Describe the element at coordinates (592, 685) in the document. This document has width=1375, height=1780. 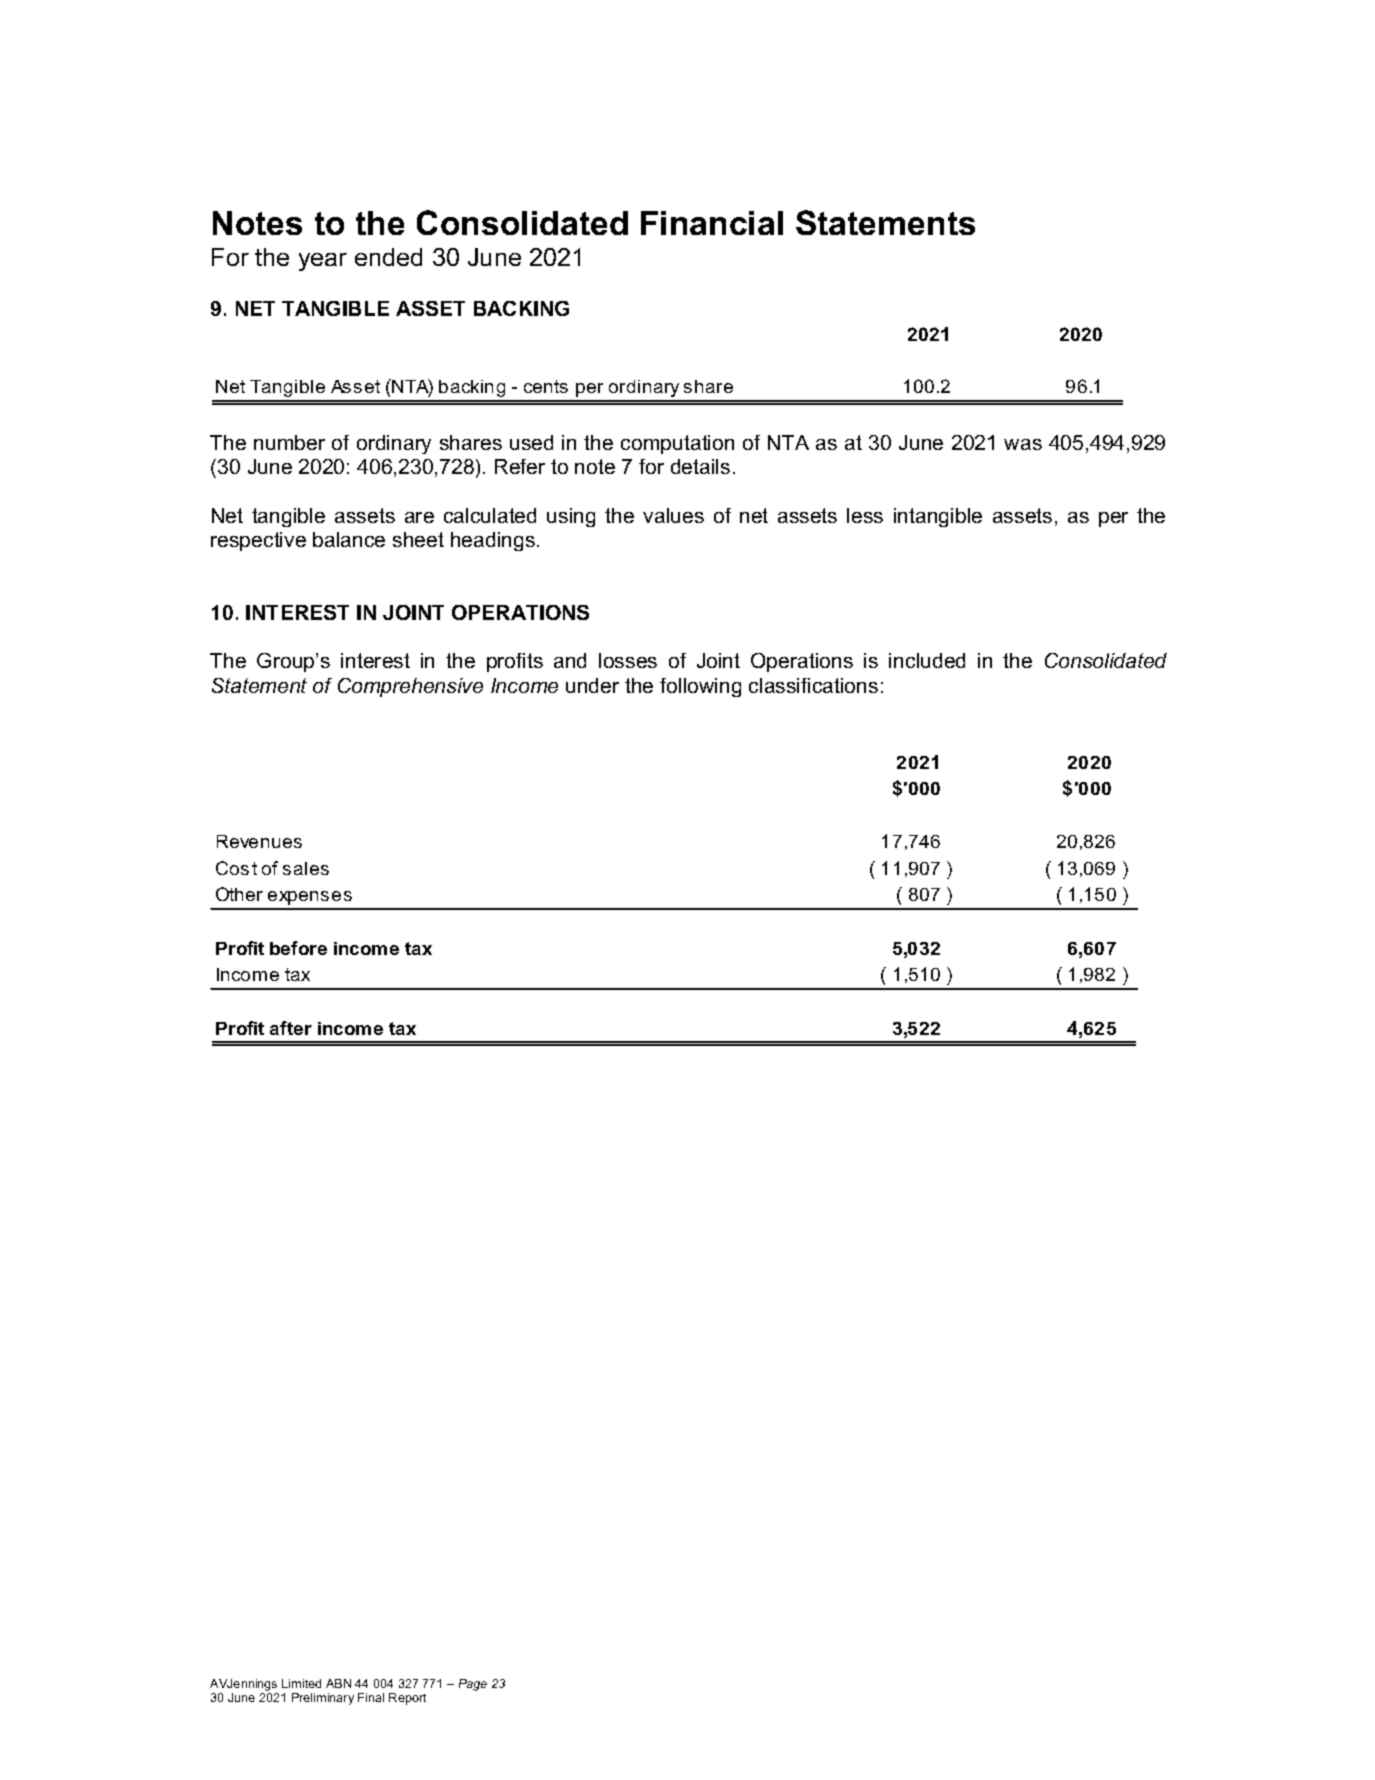
I see `under` at that location.
